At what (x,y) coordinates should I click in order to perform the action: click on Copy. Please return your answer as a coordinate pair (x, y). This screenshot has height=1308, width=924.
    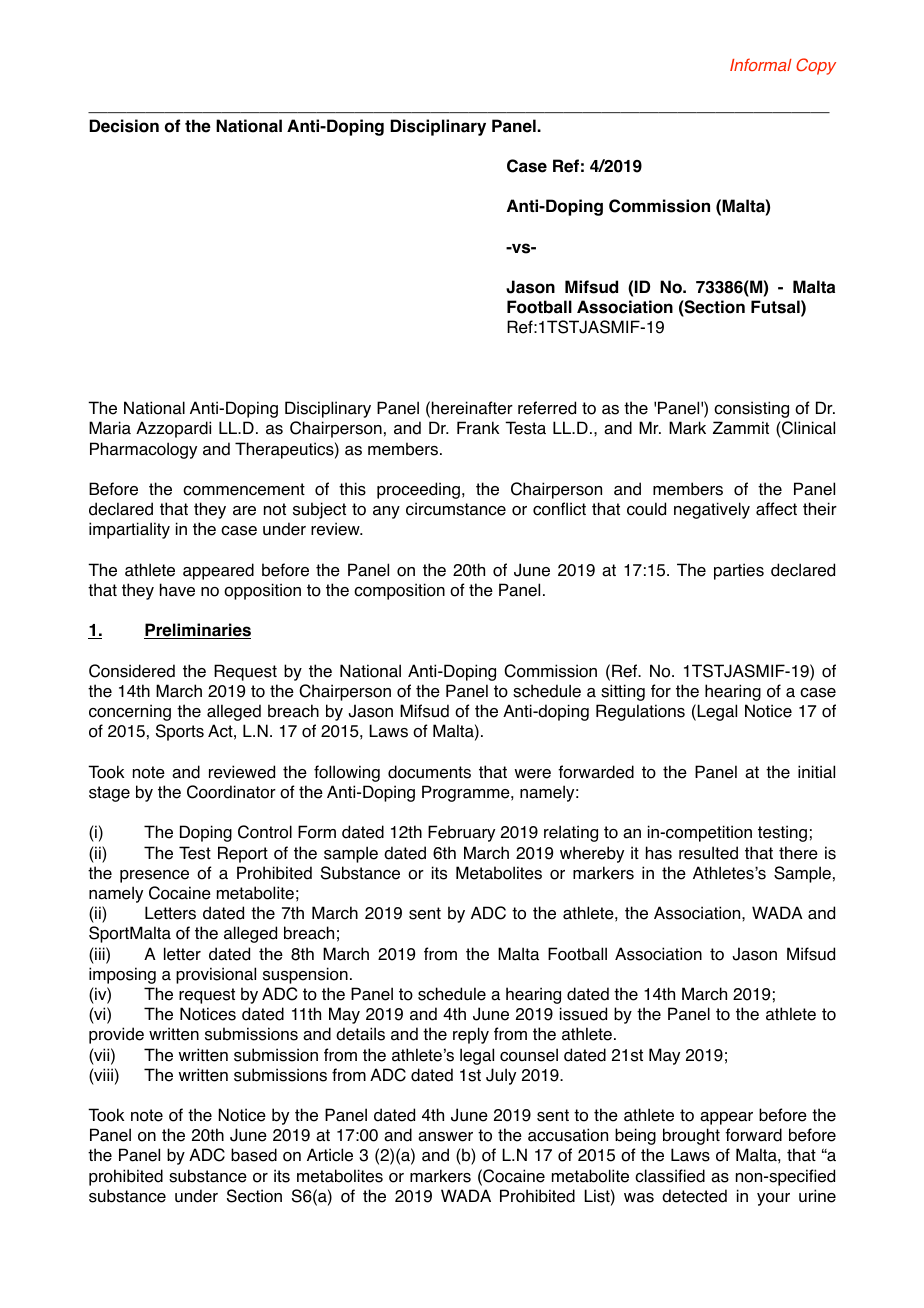
    Looking at the image, I should click on (816, 66).
